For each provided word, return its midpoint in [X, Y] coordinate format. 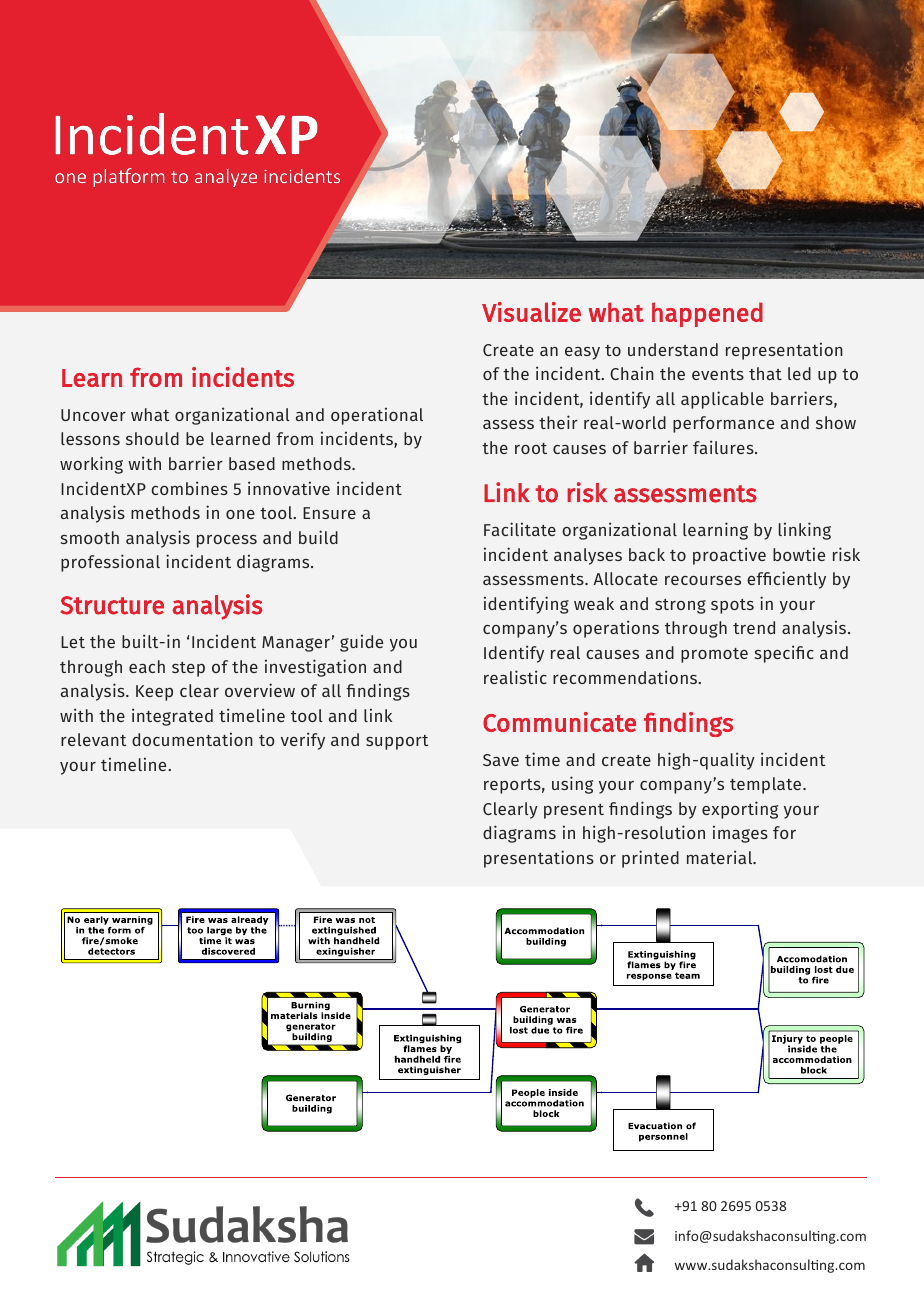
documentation [192, 739]
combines [189, 488]
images [740, 834]
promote [714, 655]
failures [724, 447]
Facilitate [520, 529]
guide [361, 643]
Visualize [531, 312]
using [572, 785]
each [147, 666]
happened [707, 314]
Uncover [93, 415]
